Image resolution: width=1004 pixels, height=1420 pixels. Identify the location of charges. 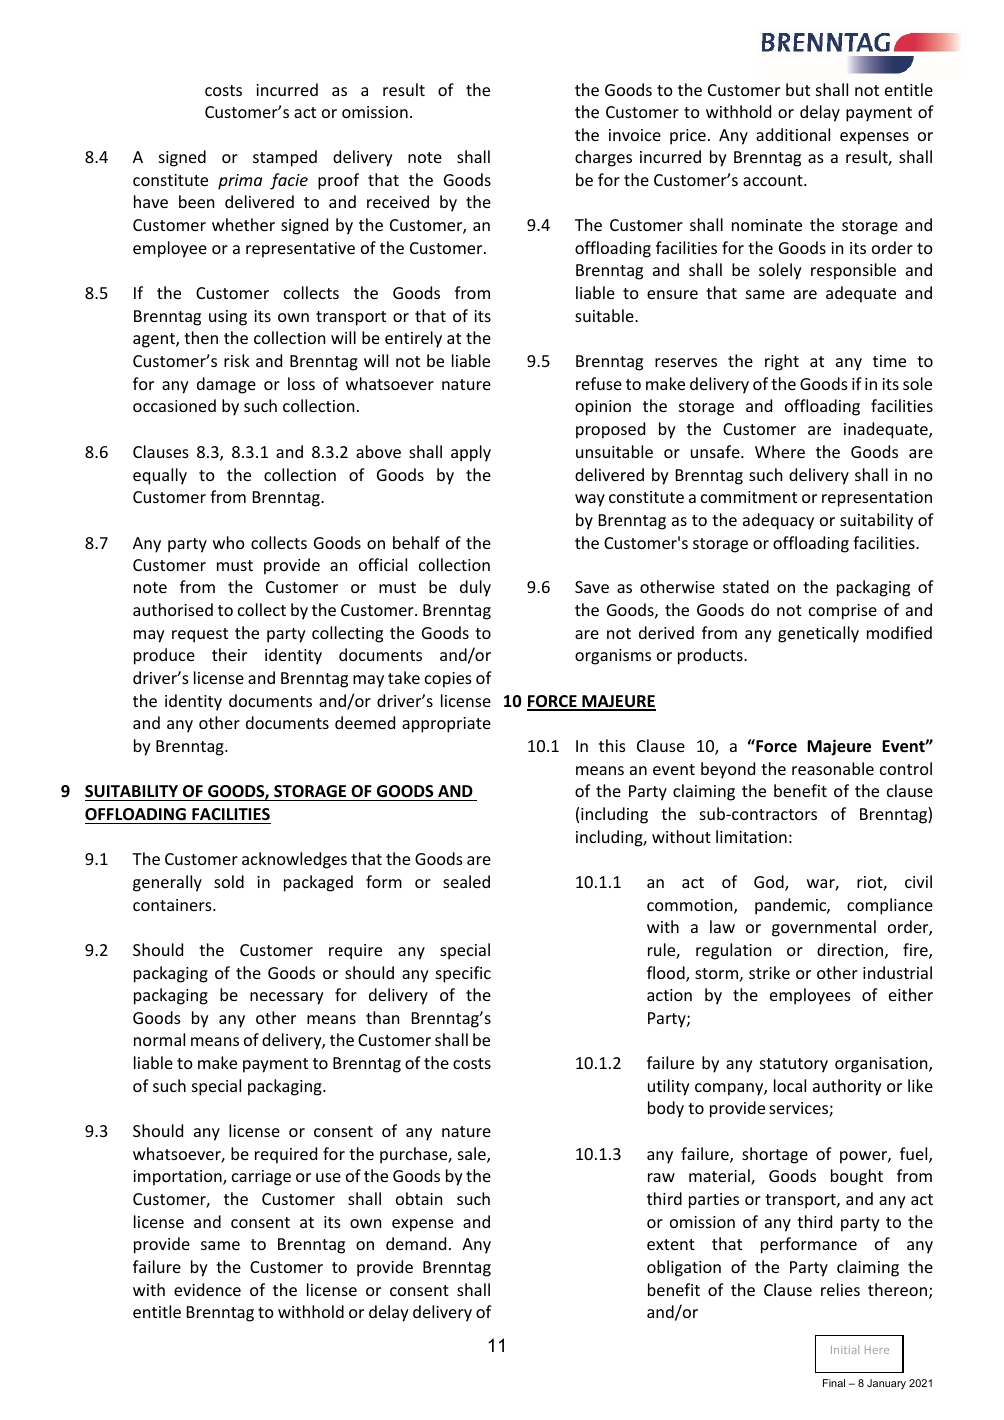
(603, 158).
